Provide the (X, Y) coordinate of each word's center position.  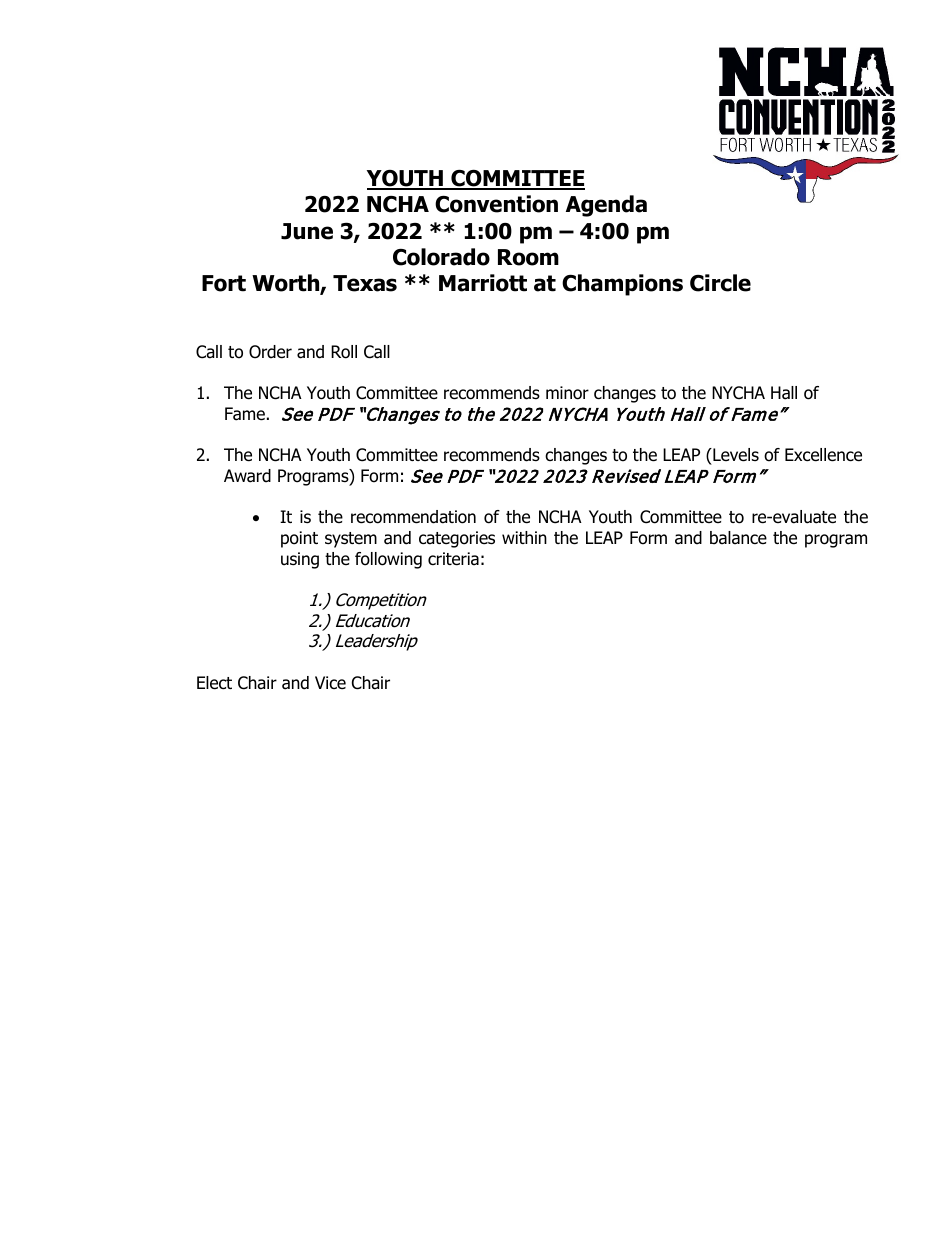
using (300, 560)
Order (270, 352)
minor (567, 393)
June (307, 231)
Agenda (606, 206)
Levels (735, 455)
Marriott (483, 283)
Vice (330, 683)
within (524, 537)
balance (738, 538)
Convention (496, 204)
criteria (453, 559)
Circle (720, 283)
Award (247, 476)
